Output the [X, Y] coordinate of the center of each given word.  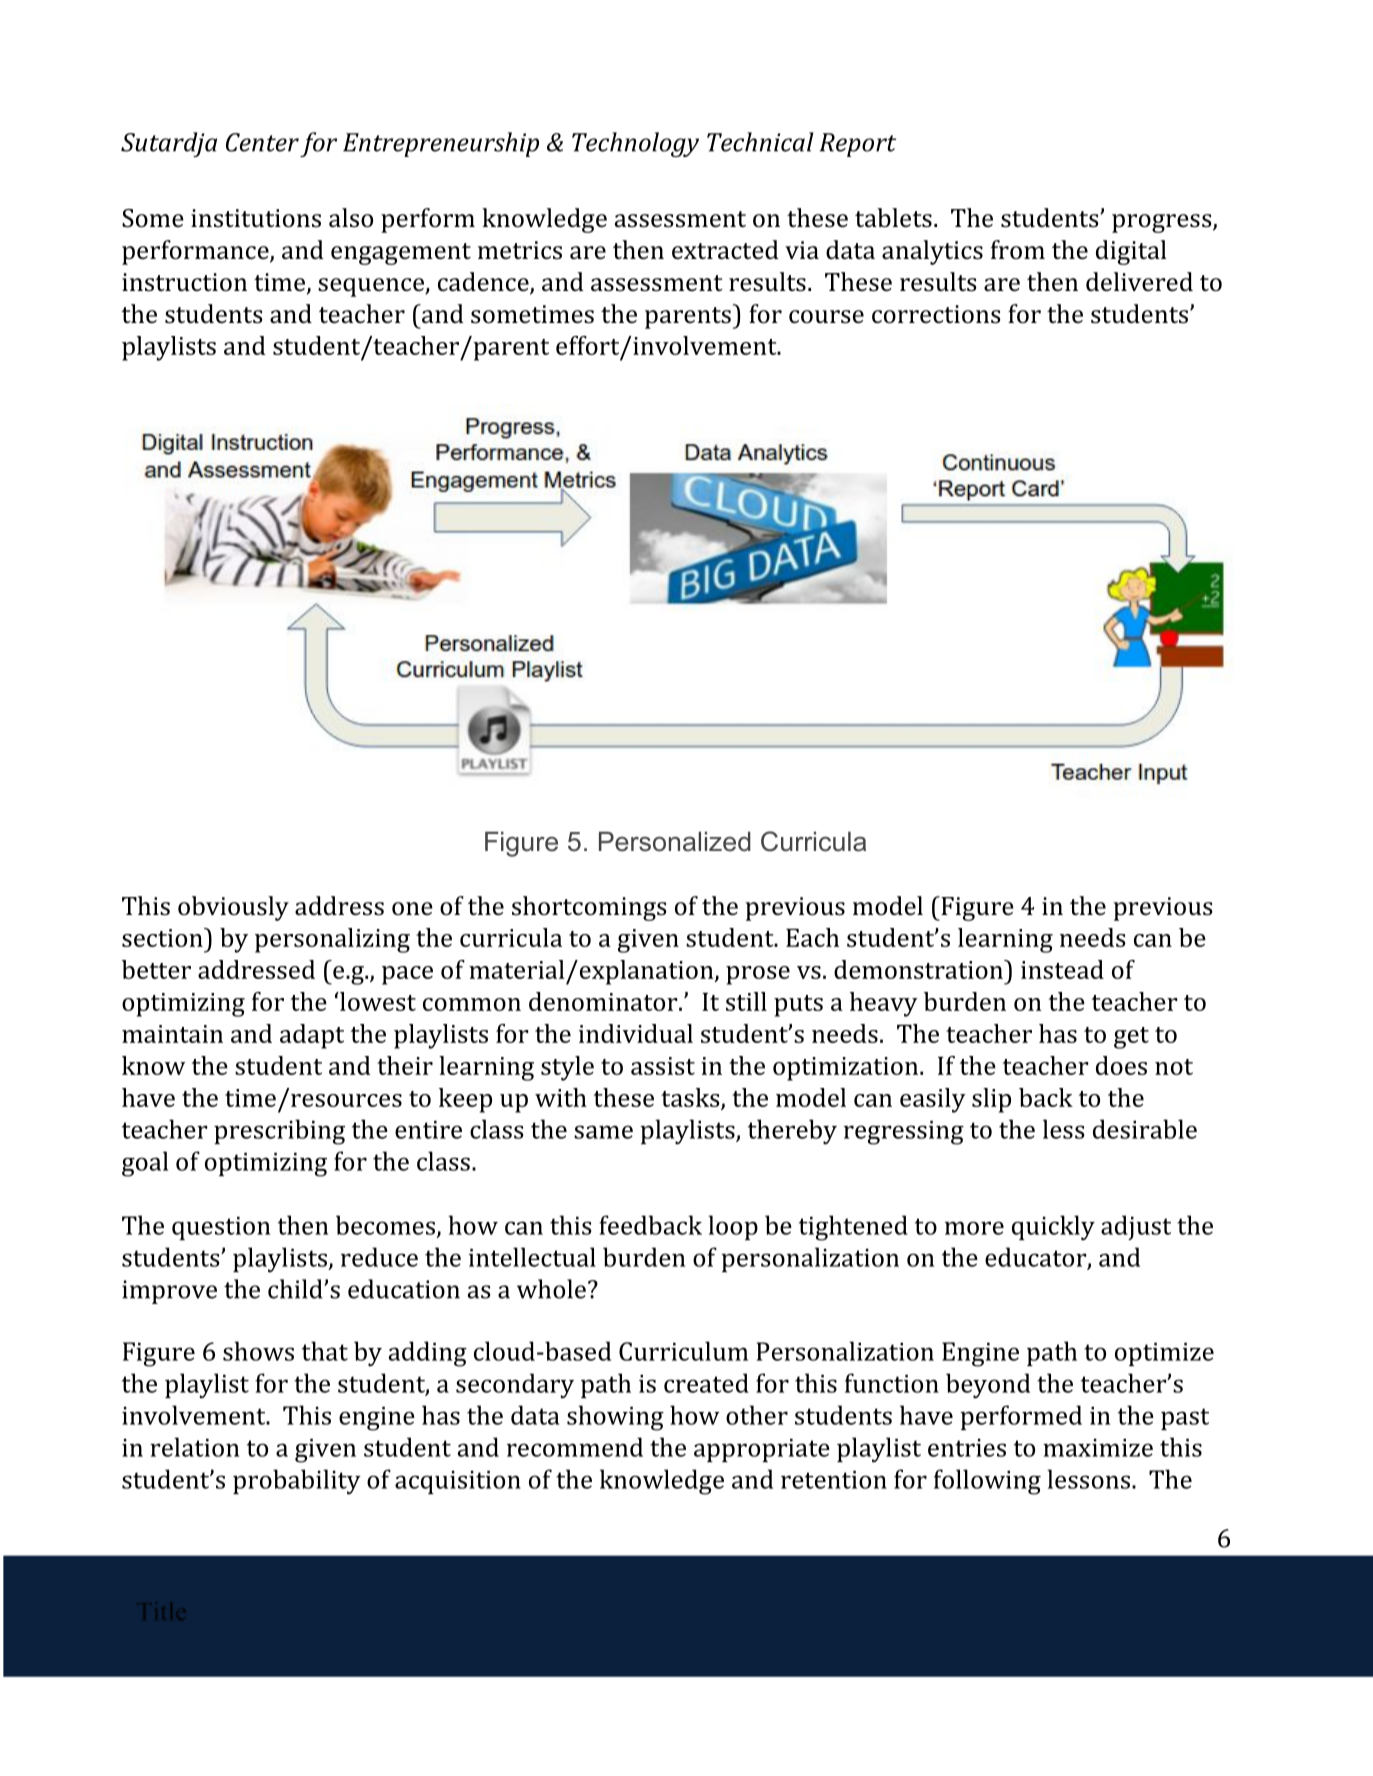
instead [1062, 969]
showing [615, 1418]
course [826, 316]
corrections [936, 314]
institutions [256, 218]
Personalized [675, 841]
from [1018, 249]
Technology [635, 144]
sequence [372, 287]
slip [991, 1100]
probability [297, 1482]
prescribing [279, 1132]
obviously [233, 908]
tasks [691, 1098]
